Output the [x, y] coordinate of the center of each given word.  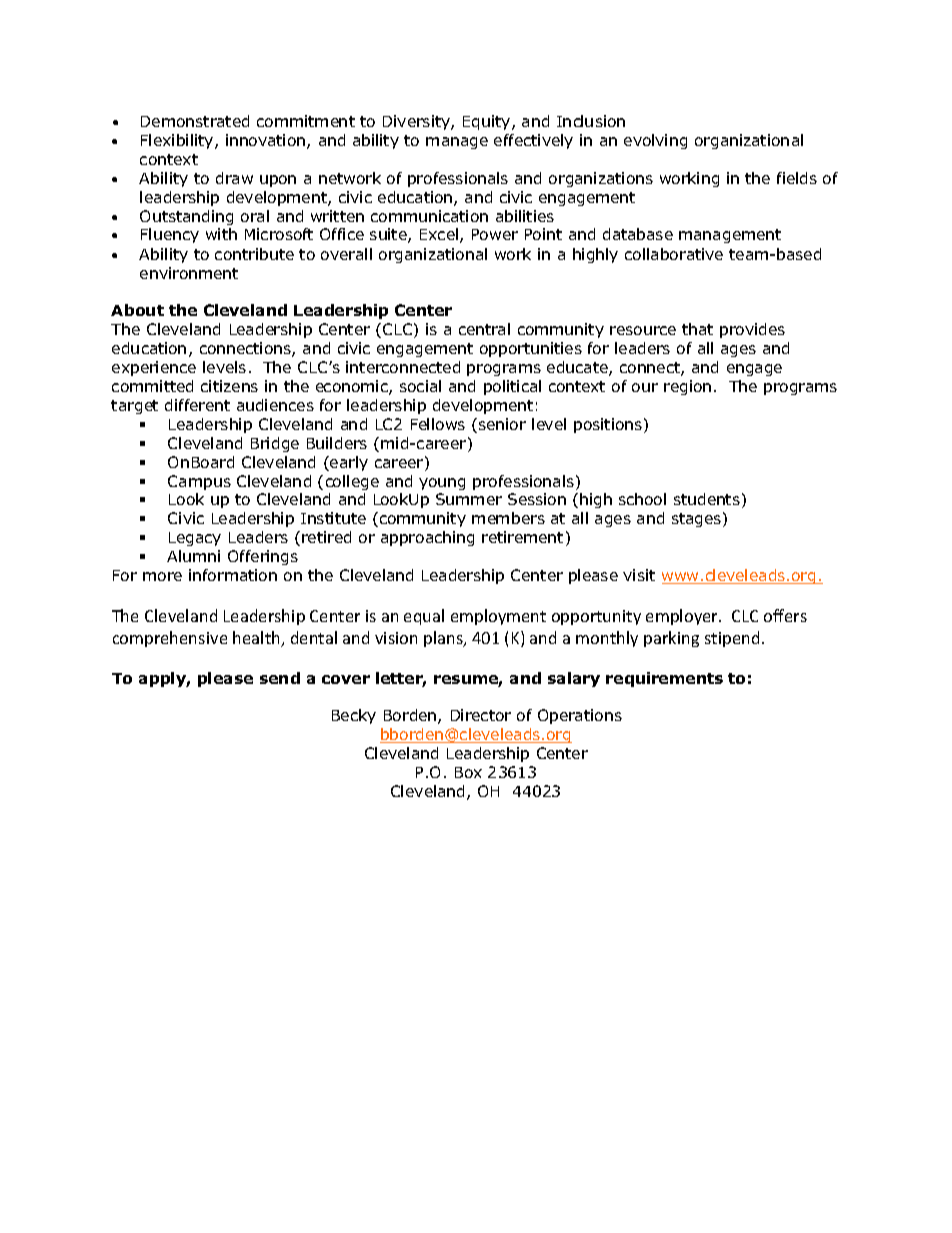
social [420, 386]
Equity [488, 122]
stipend [732, 639]
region [687, 387]
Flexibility [178, 141]
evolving [655, 141]
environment [189, 273]
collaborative [674, 254]
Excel [439, 234]
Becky [354, 716]
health [257, 639]
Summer [469, 499]
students [707, 499]
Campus [199, 482]
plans [444, 639]
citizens [229, 386]
